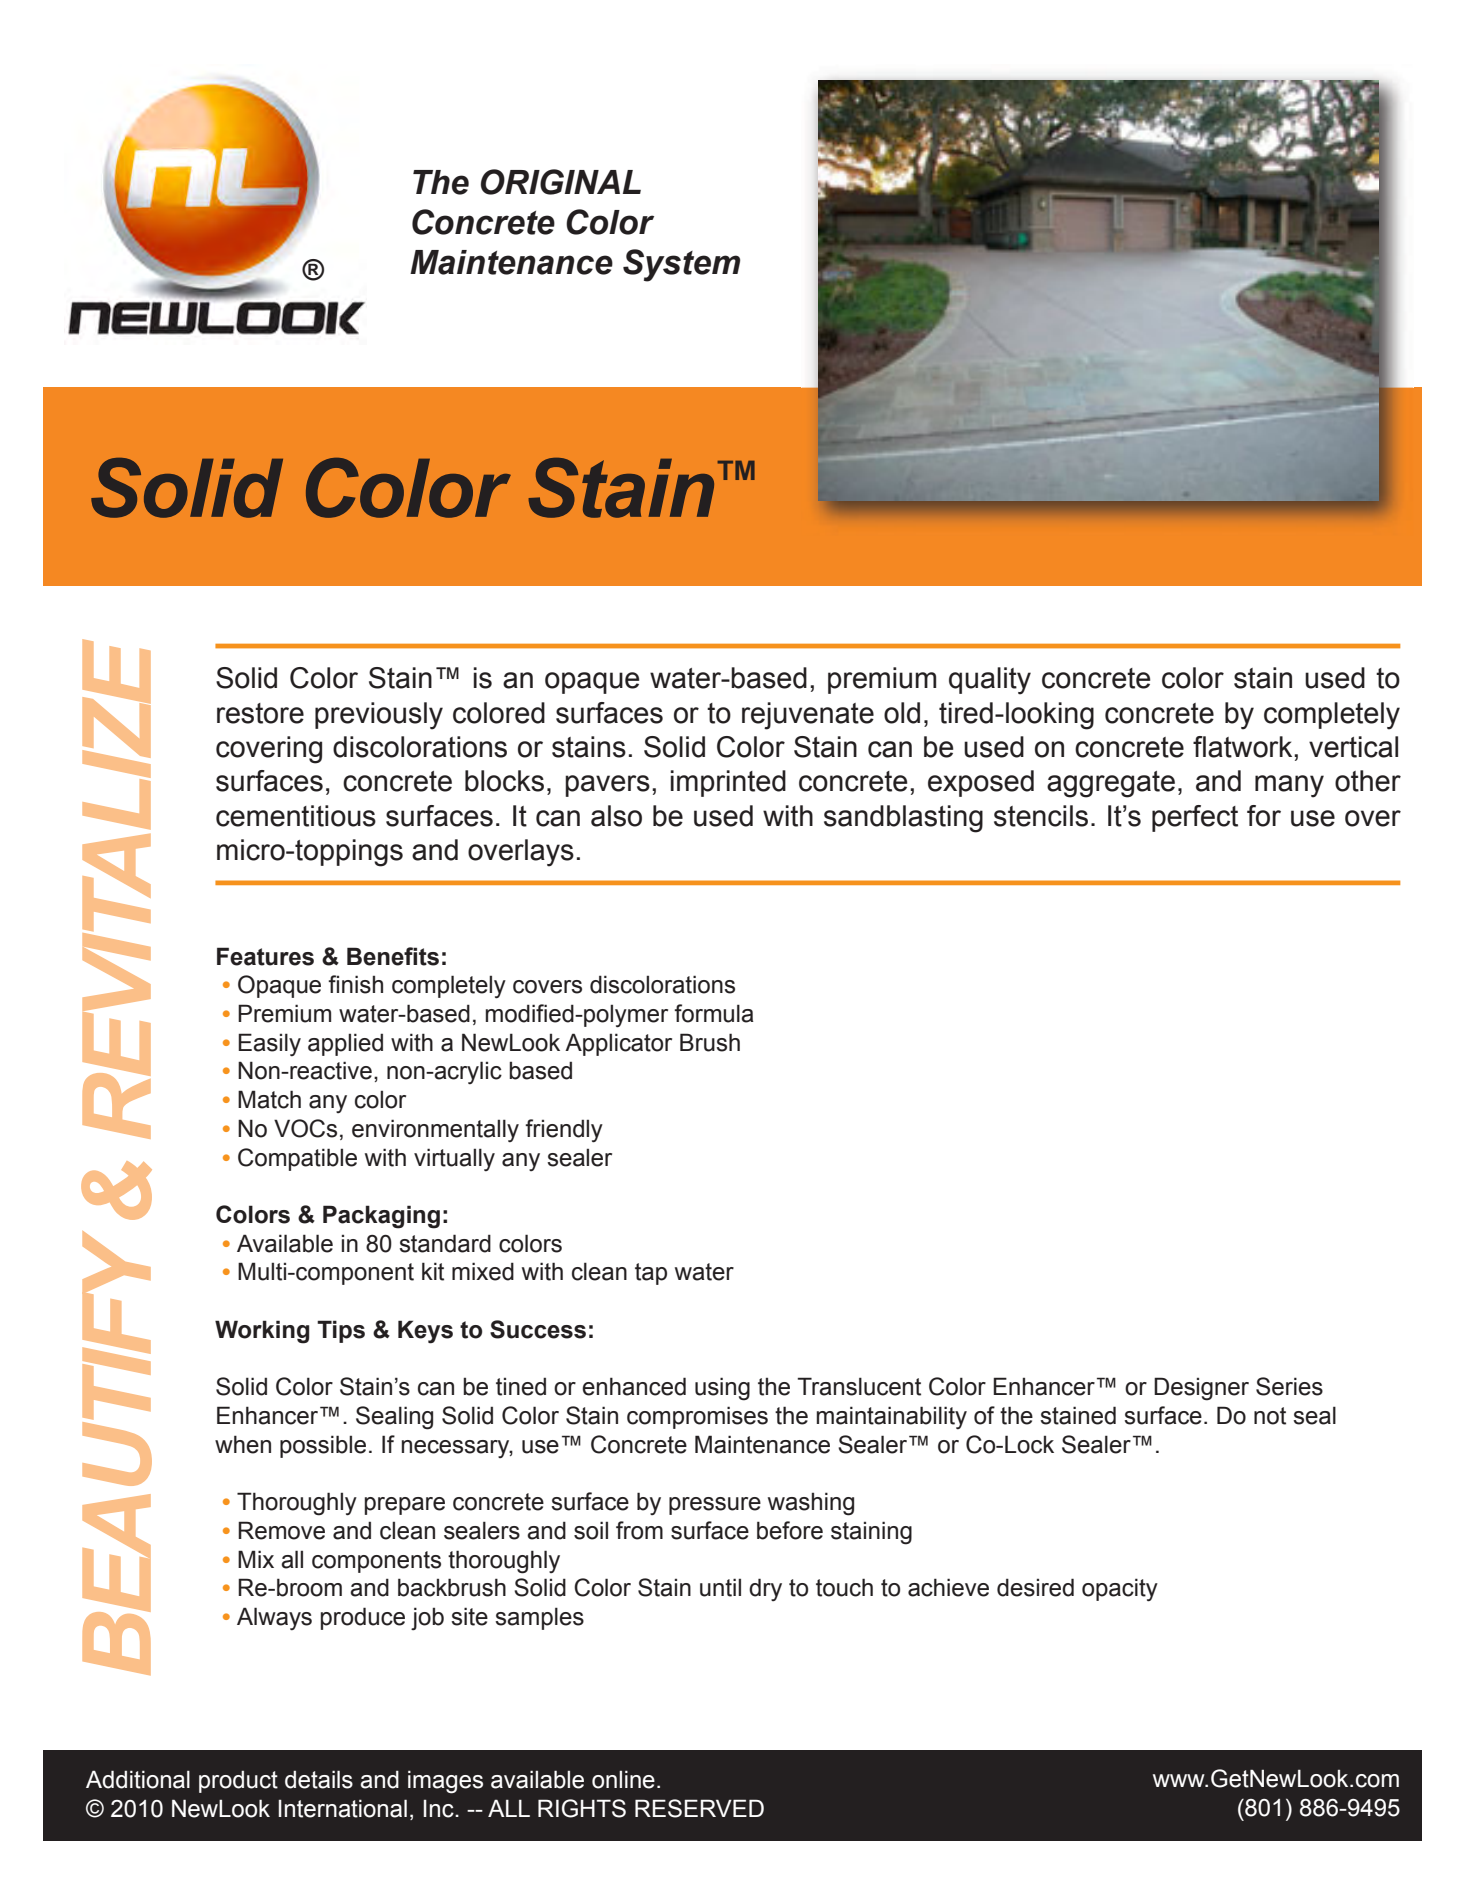 This page has width=1465, height=1895. What do you see at coordinates (1201, 1389) in the page?
I see `Designer` at bounding box center [1201, 1389].
